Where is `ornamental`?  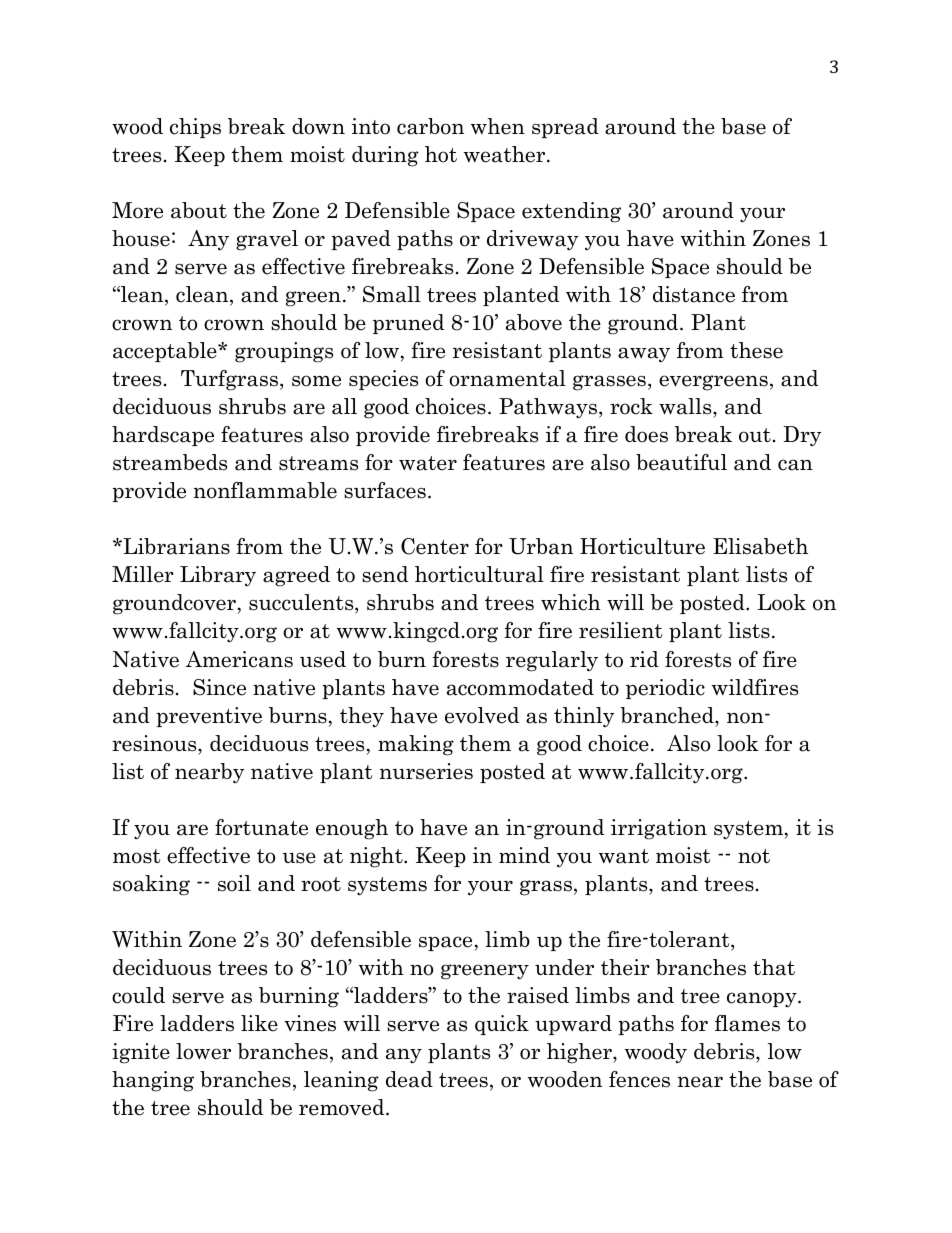
ornamental is located at coordinates (507, 378).
